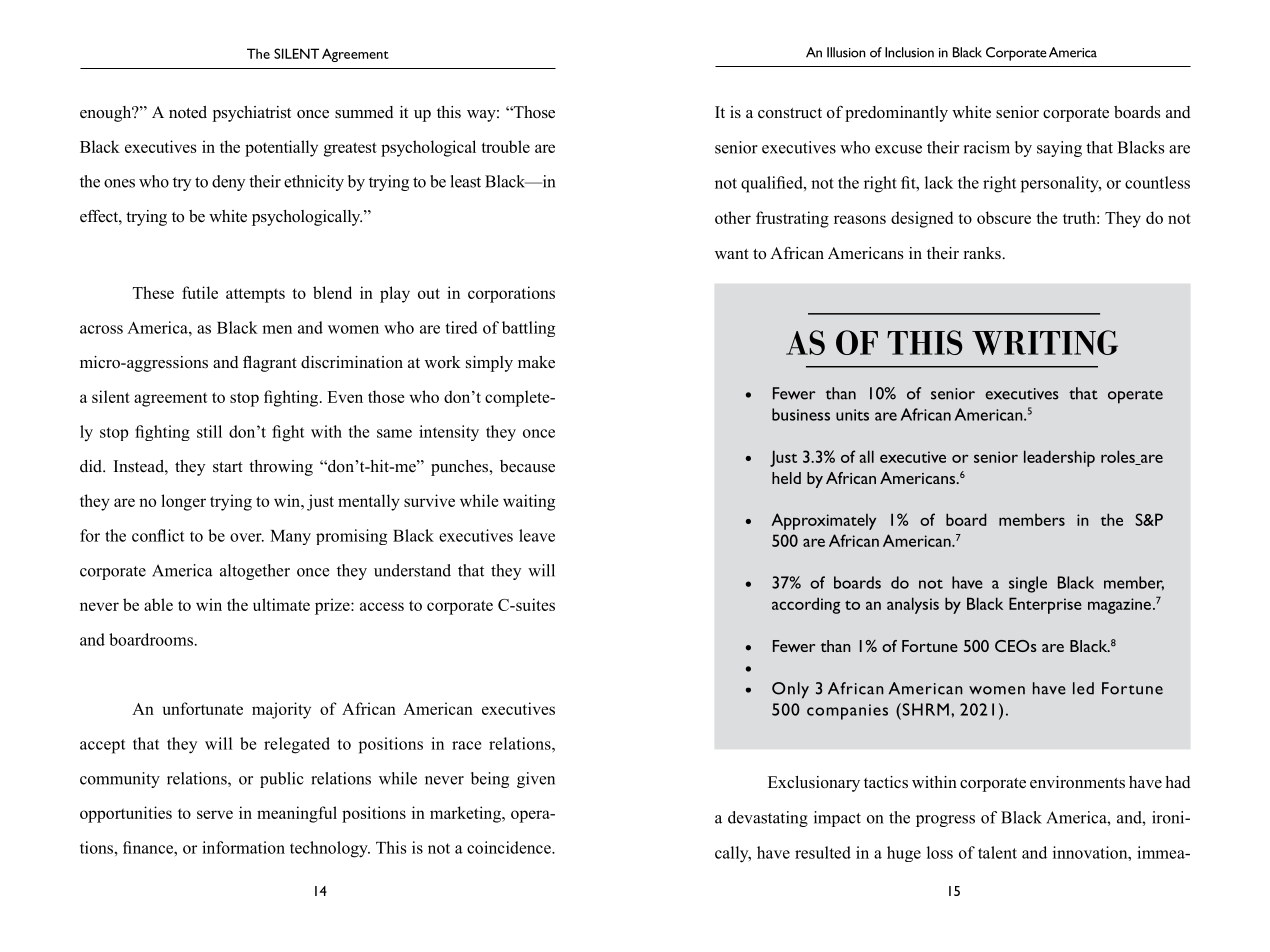 Image resolution: width=1270 pixels, height=952 pixels. What do you see at coordinates (188, 112) in the screenshot?
I see `noted` at bounding box center [188, 112].
